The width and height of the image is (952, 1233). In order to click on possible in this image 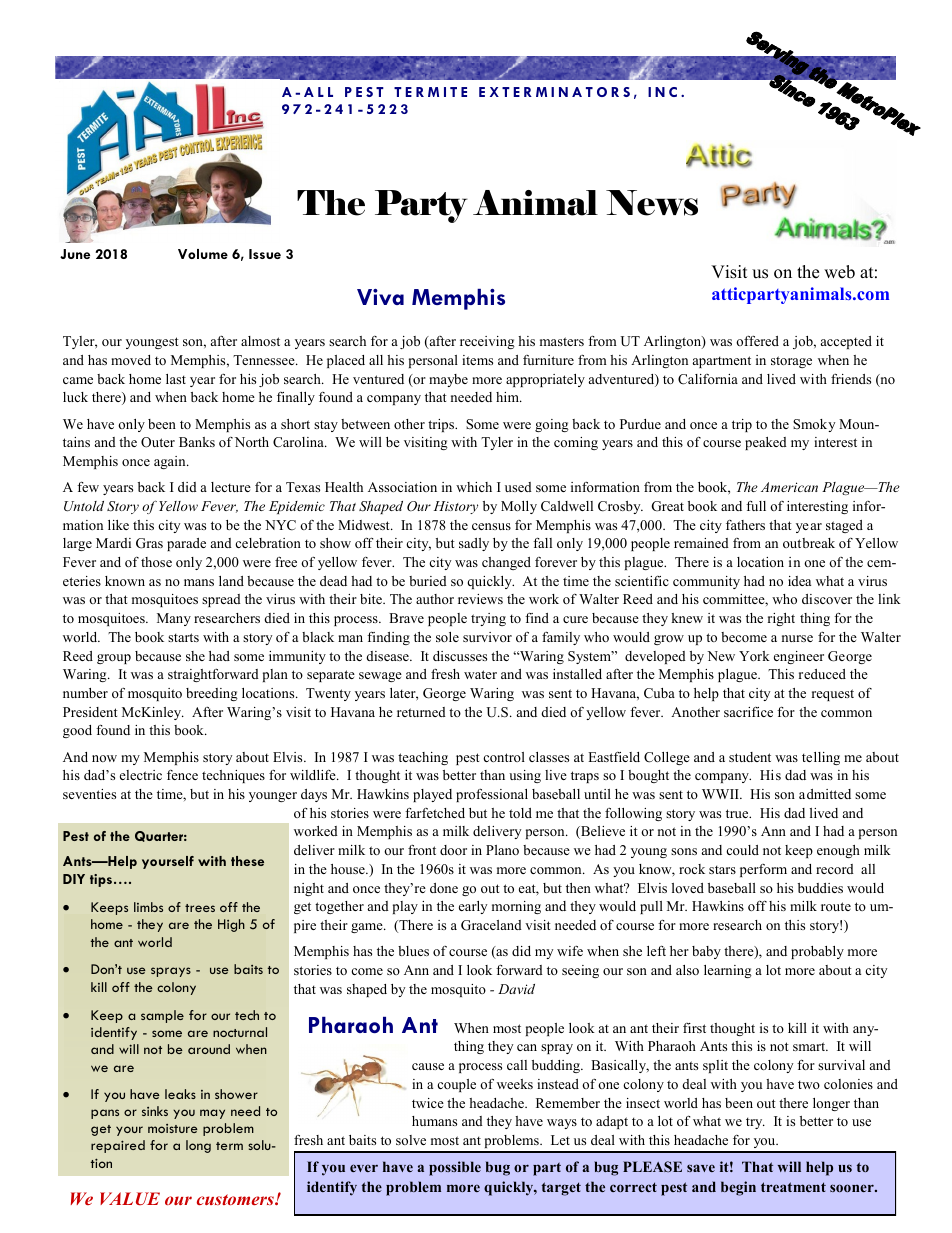, I will do `click(455, 1168)`.
